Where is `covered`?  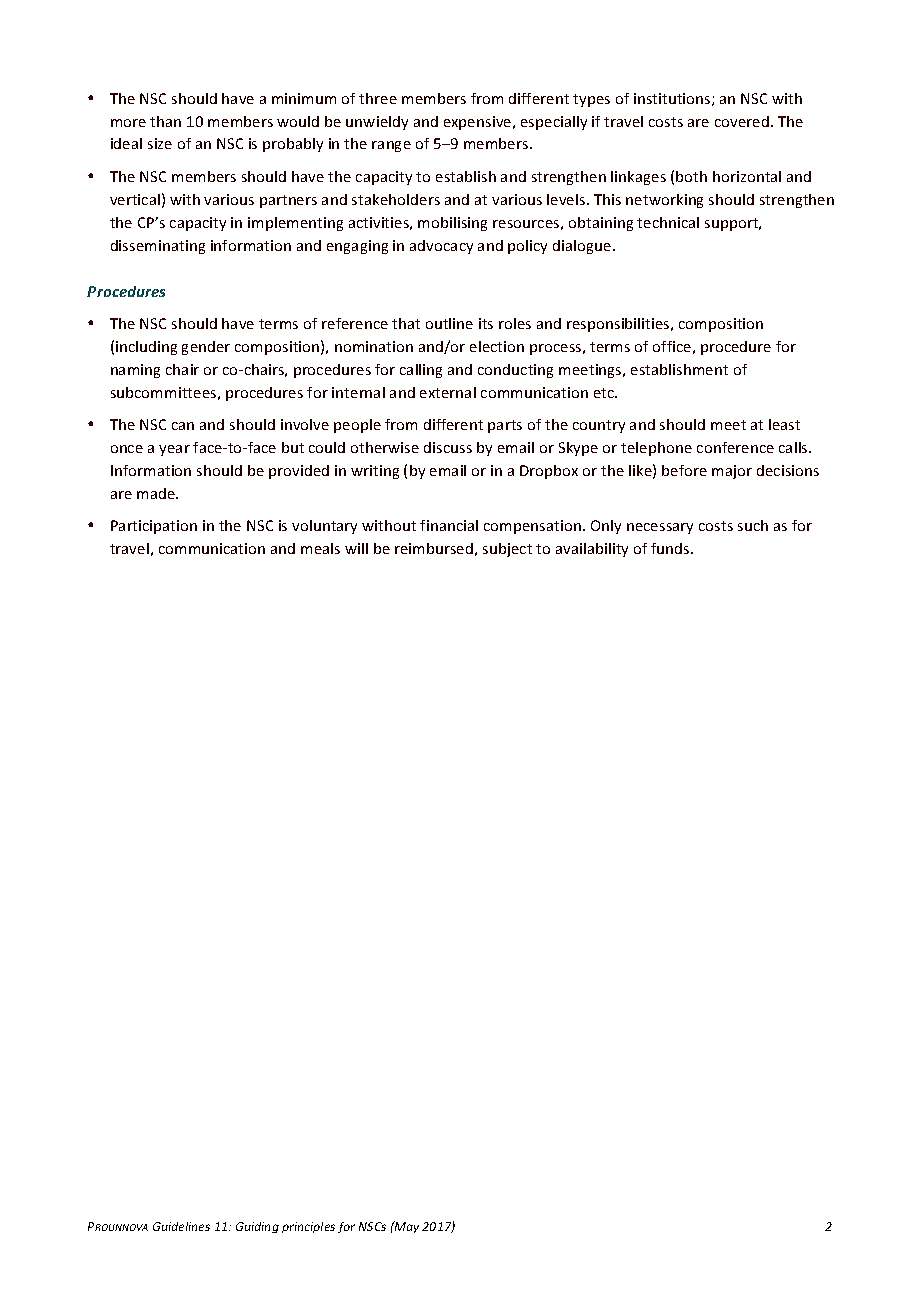
covered is located at coordinates (742, 121).
